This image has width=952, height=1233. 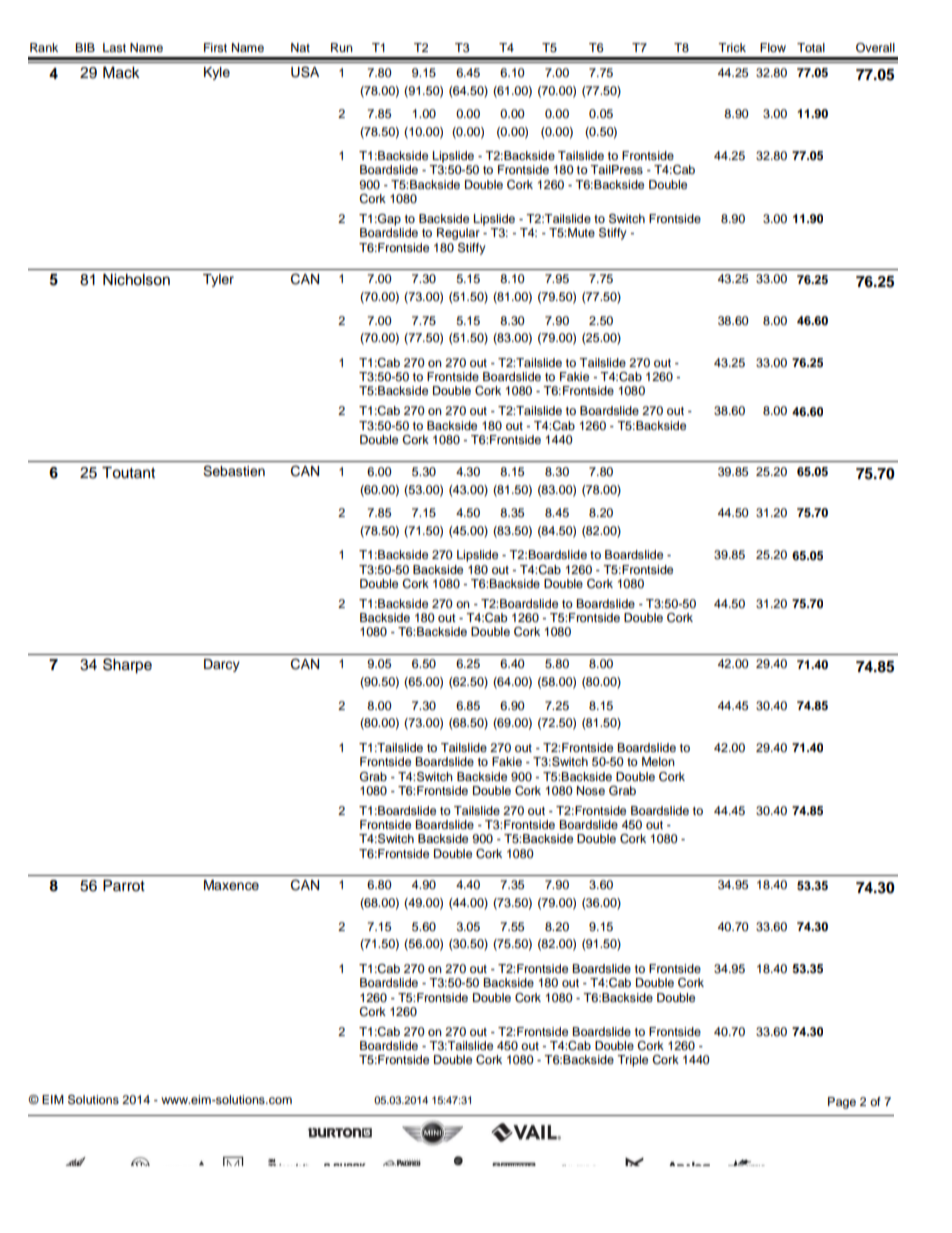 I want to click on Nose, so click(x=591, y=790).
